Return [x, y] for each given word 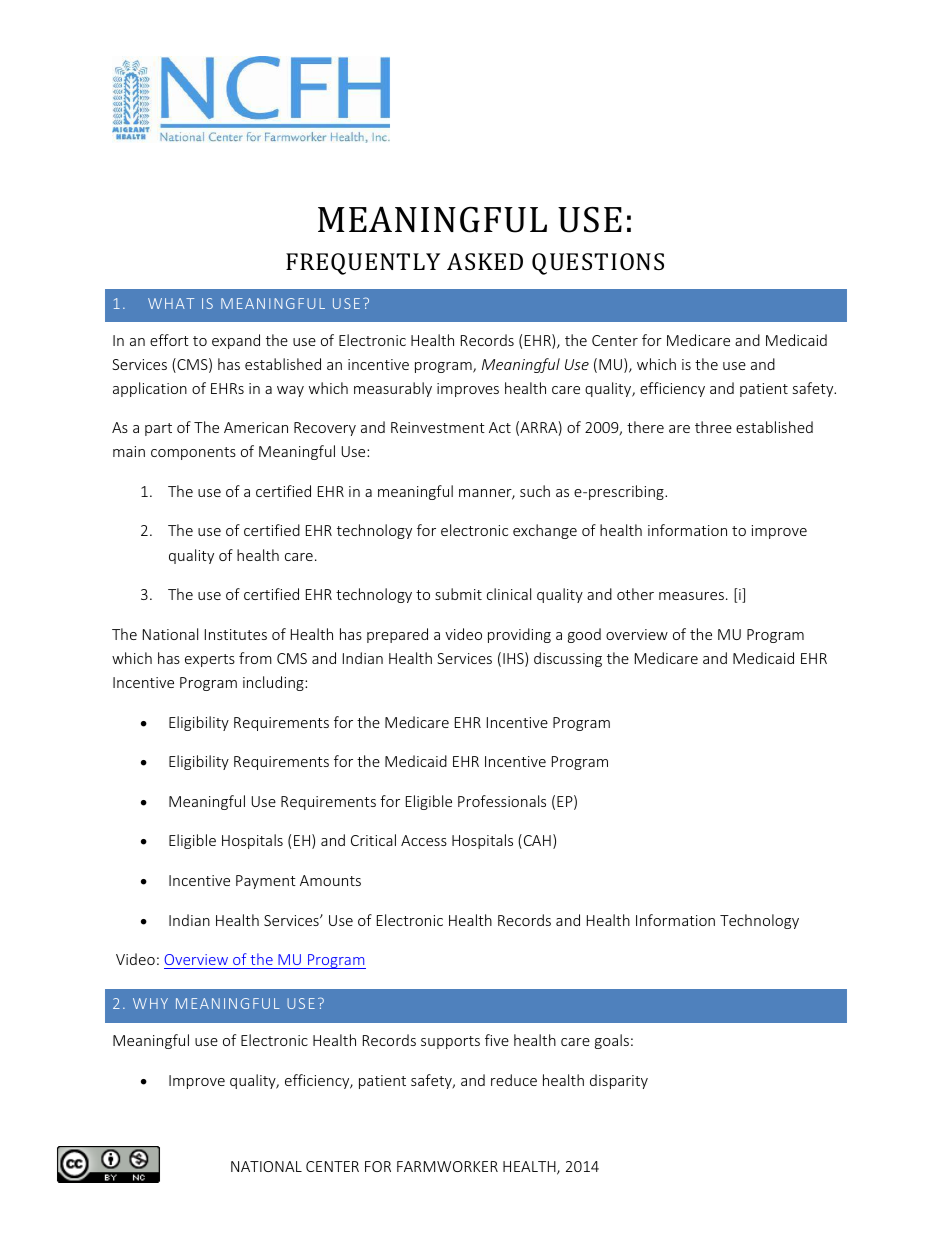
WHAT [171, 303]
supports [450, 1042]
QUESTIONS [598, 264]
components [193, 453]
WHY [150, 1003]
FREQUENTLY [363, 264]
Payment [266, 882]
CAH [536, 841]
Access [424, 840]
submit [458, 594]
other [635, 594]
